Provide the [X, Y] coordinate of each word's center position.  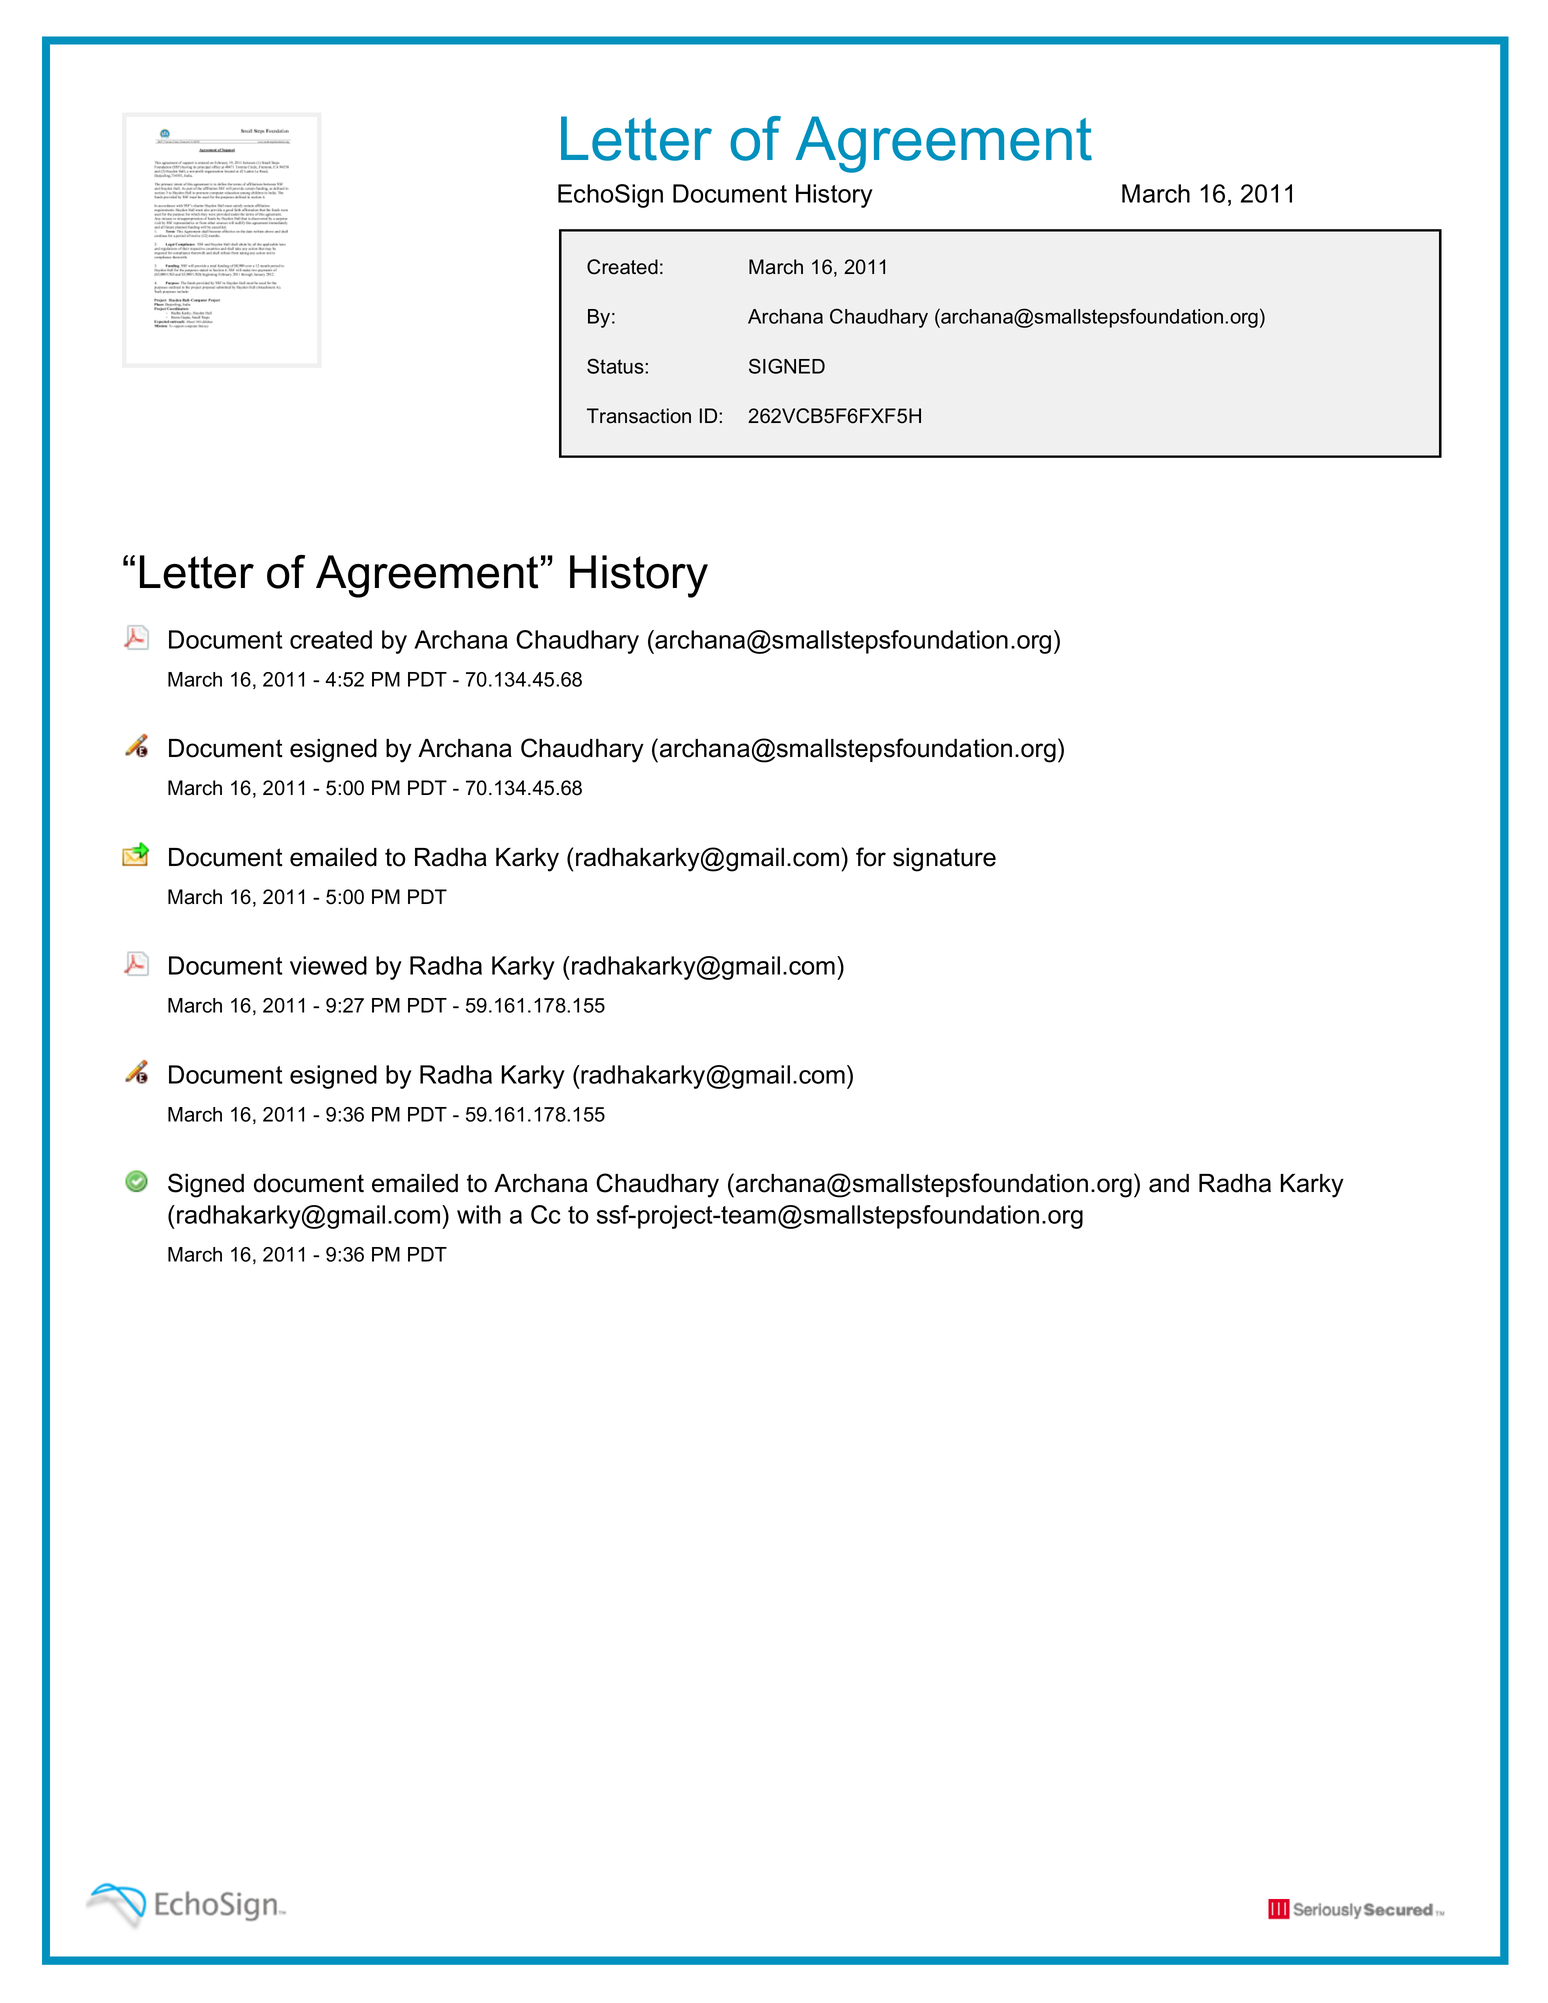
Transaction [639, 416]
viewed [328, 965]
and [1169, 1183]
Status [616, 366]
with [479, 1214]
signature [944, 860]
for [871, 857]
